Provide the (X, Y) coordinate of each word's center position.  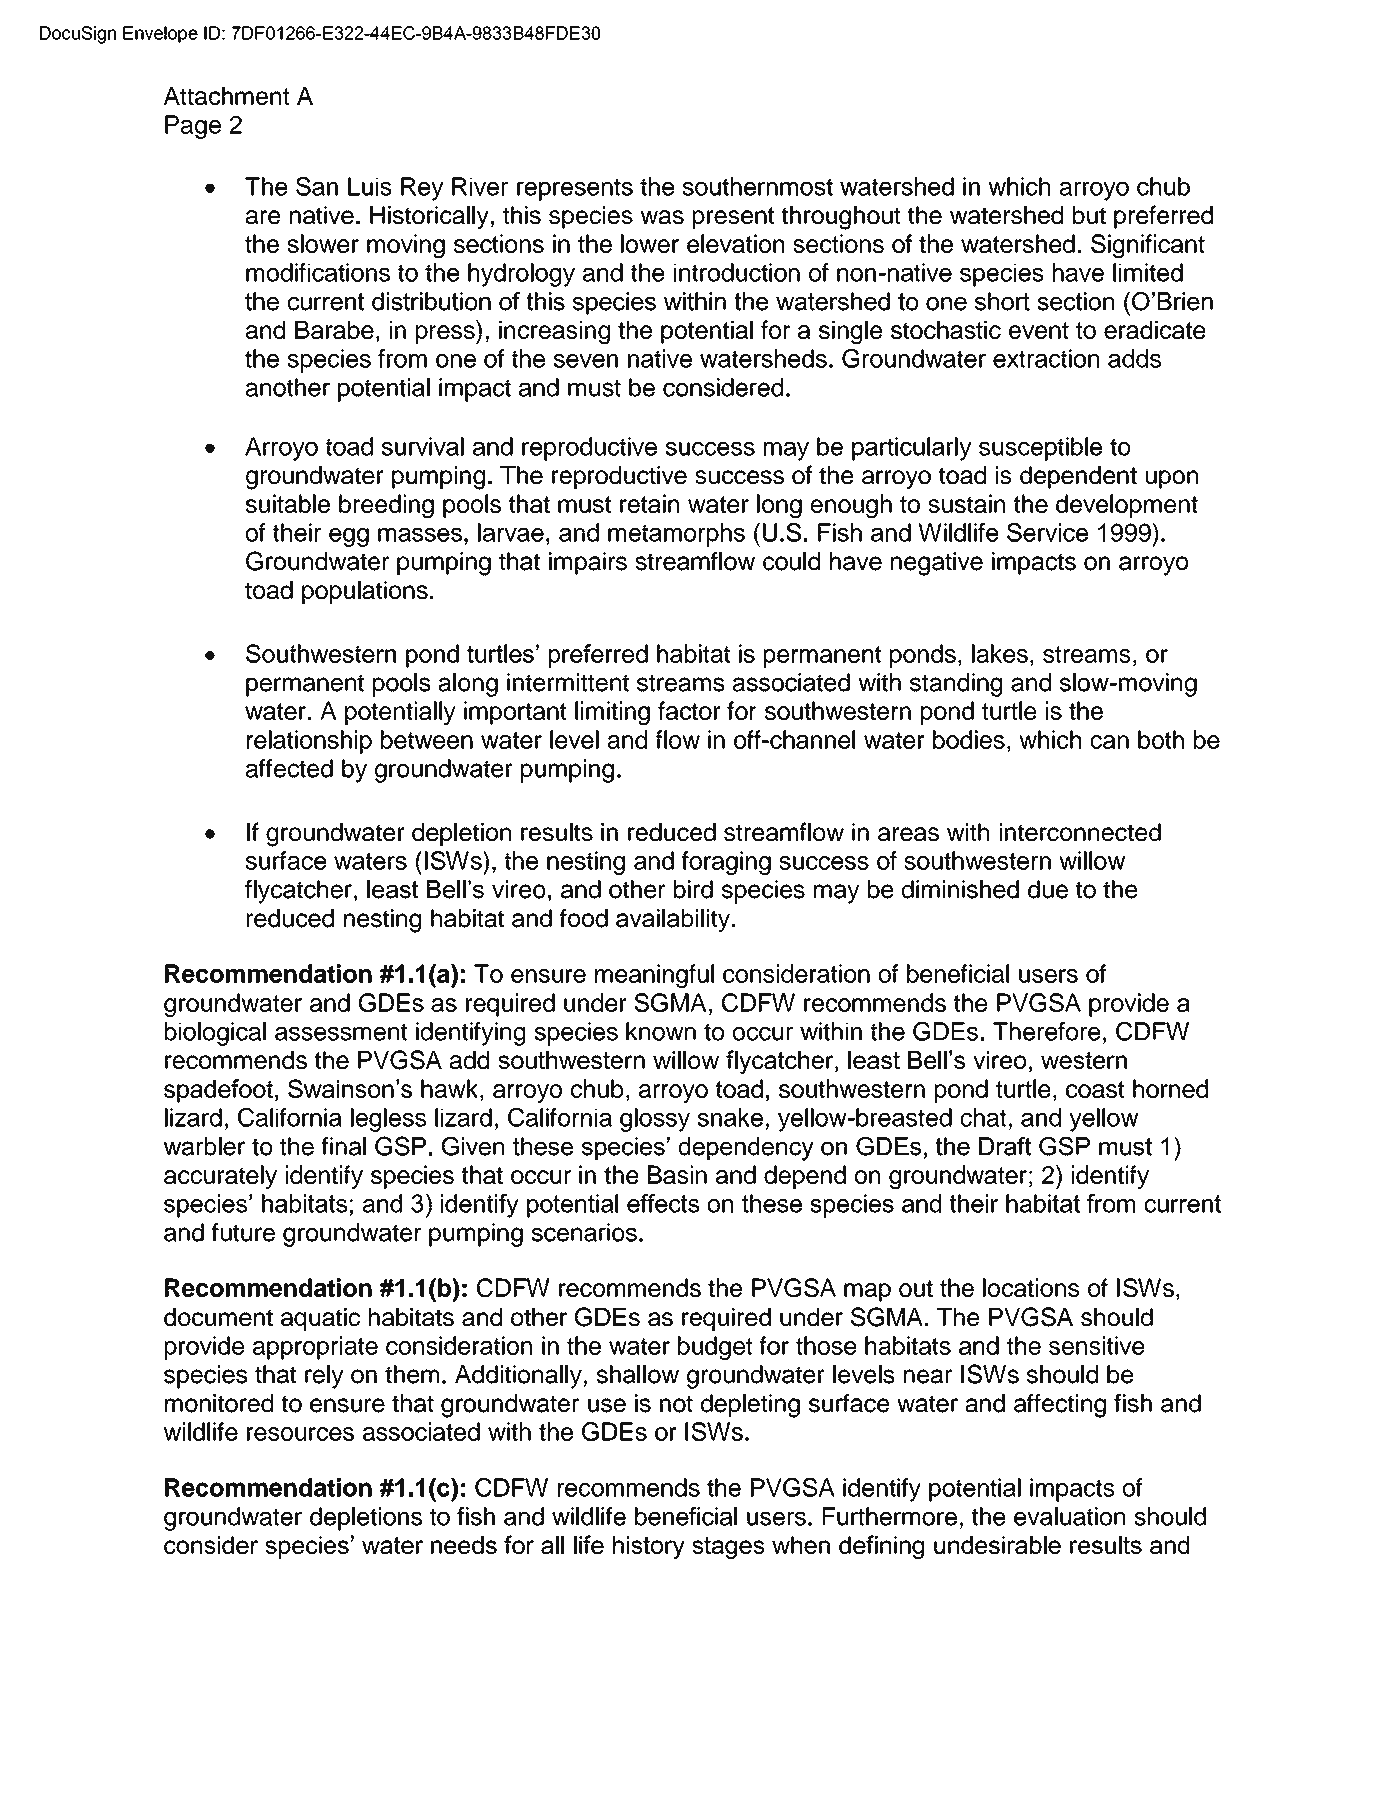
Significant (1148, 246)
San (317, 186)
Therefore (1046, 1031)
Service (1047, 532)
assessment (341, 1032)
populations (365, 592)
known (661, 1031)
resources (300, 1434)
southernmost (757, 186)
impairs (588, 563)
